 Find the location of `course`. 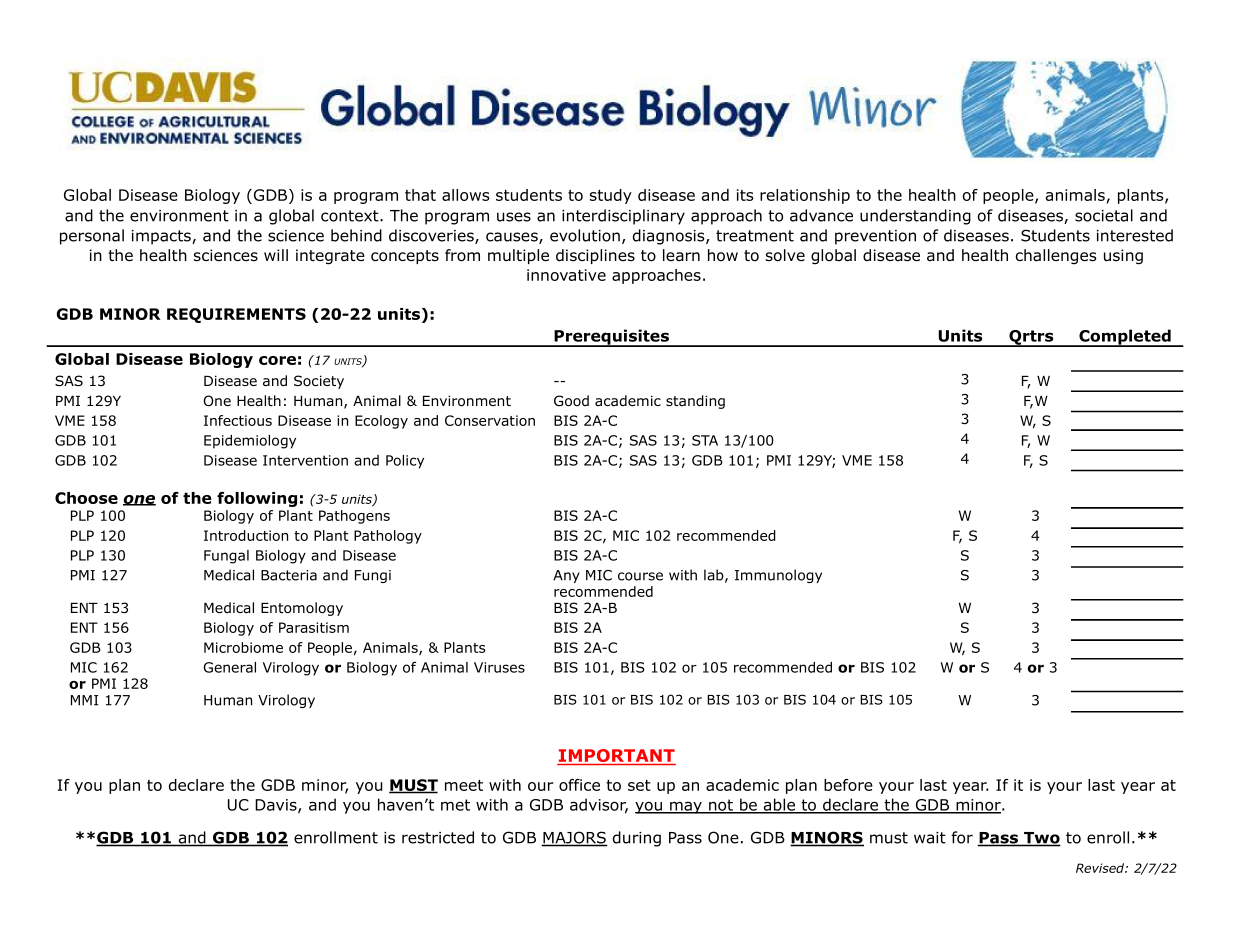

course is located at coordinates (640, 576).
